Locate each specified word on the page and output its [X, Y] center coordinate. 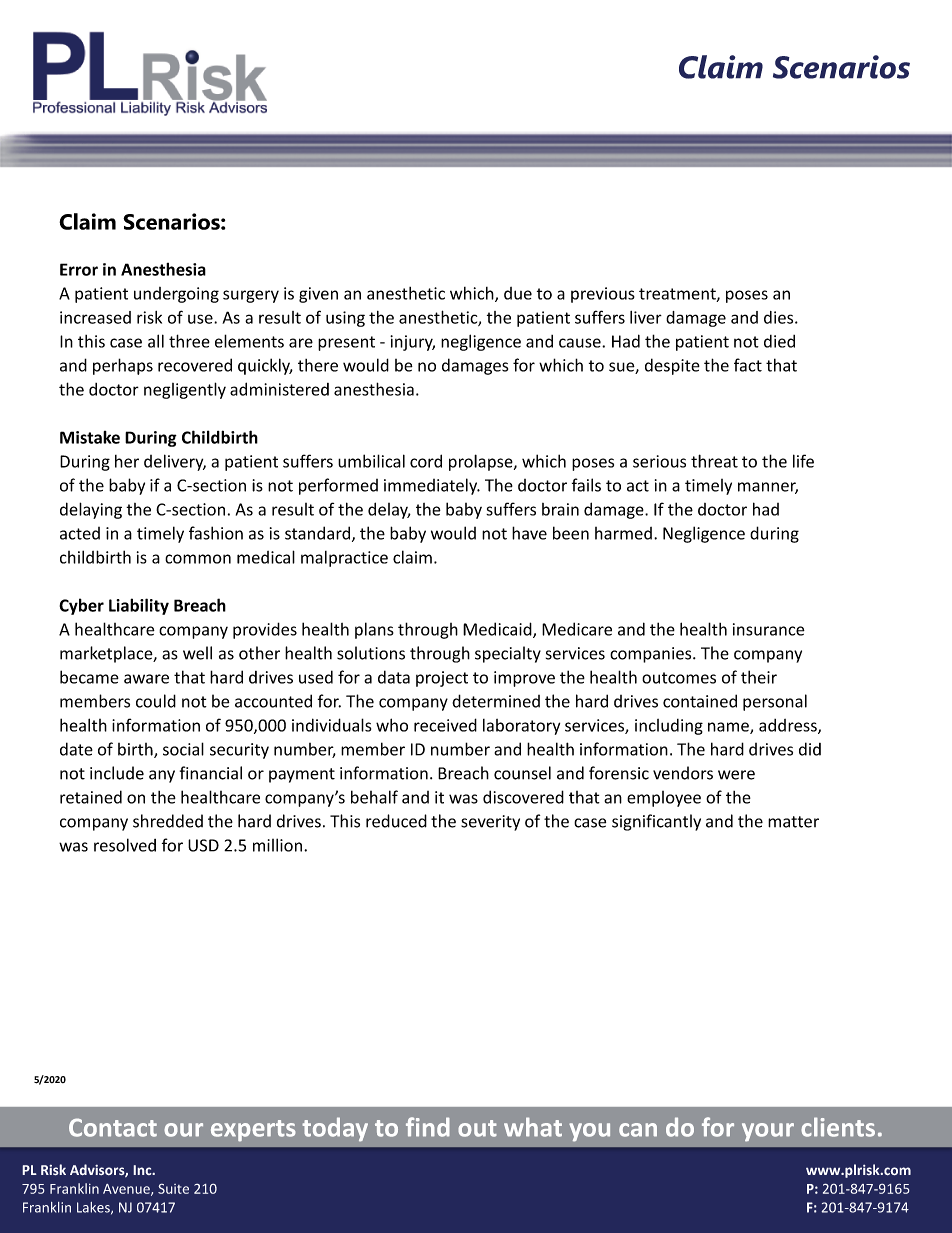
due [518, 293]
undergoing [176, 295]
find [428, 1127]
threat [714, 461]
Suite [173, 1188]
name [729, 728]
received [445, 725]
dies [780, 317]
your [768, 1132]
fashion [216, 533]
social [183, 749]
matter [793, 822]
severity [490, 823]
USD [203, 845]
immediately [432, 486]
